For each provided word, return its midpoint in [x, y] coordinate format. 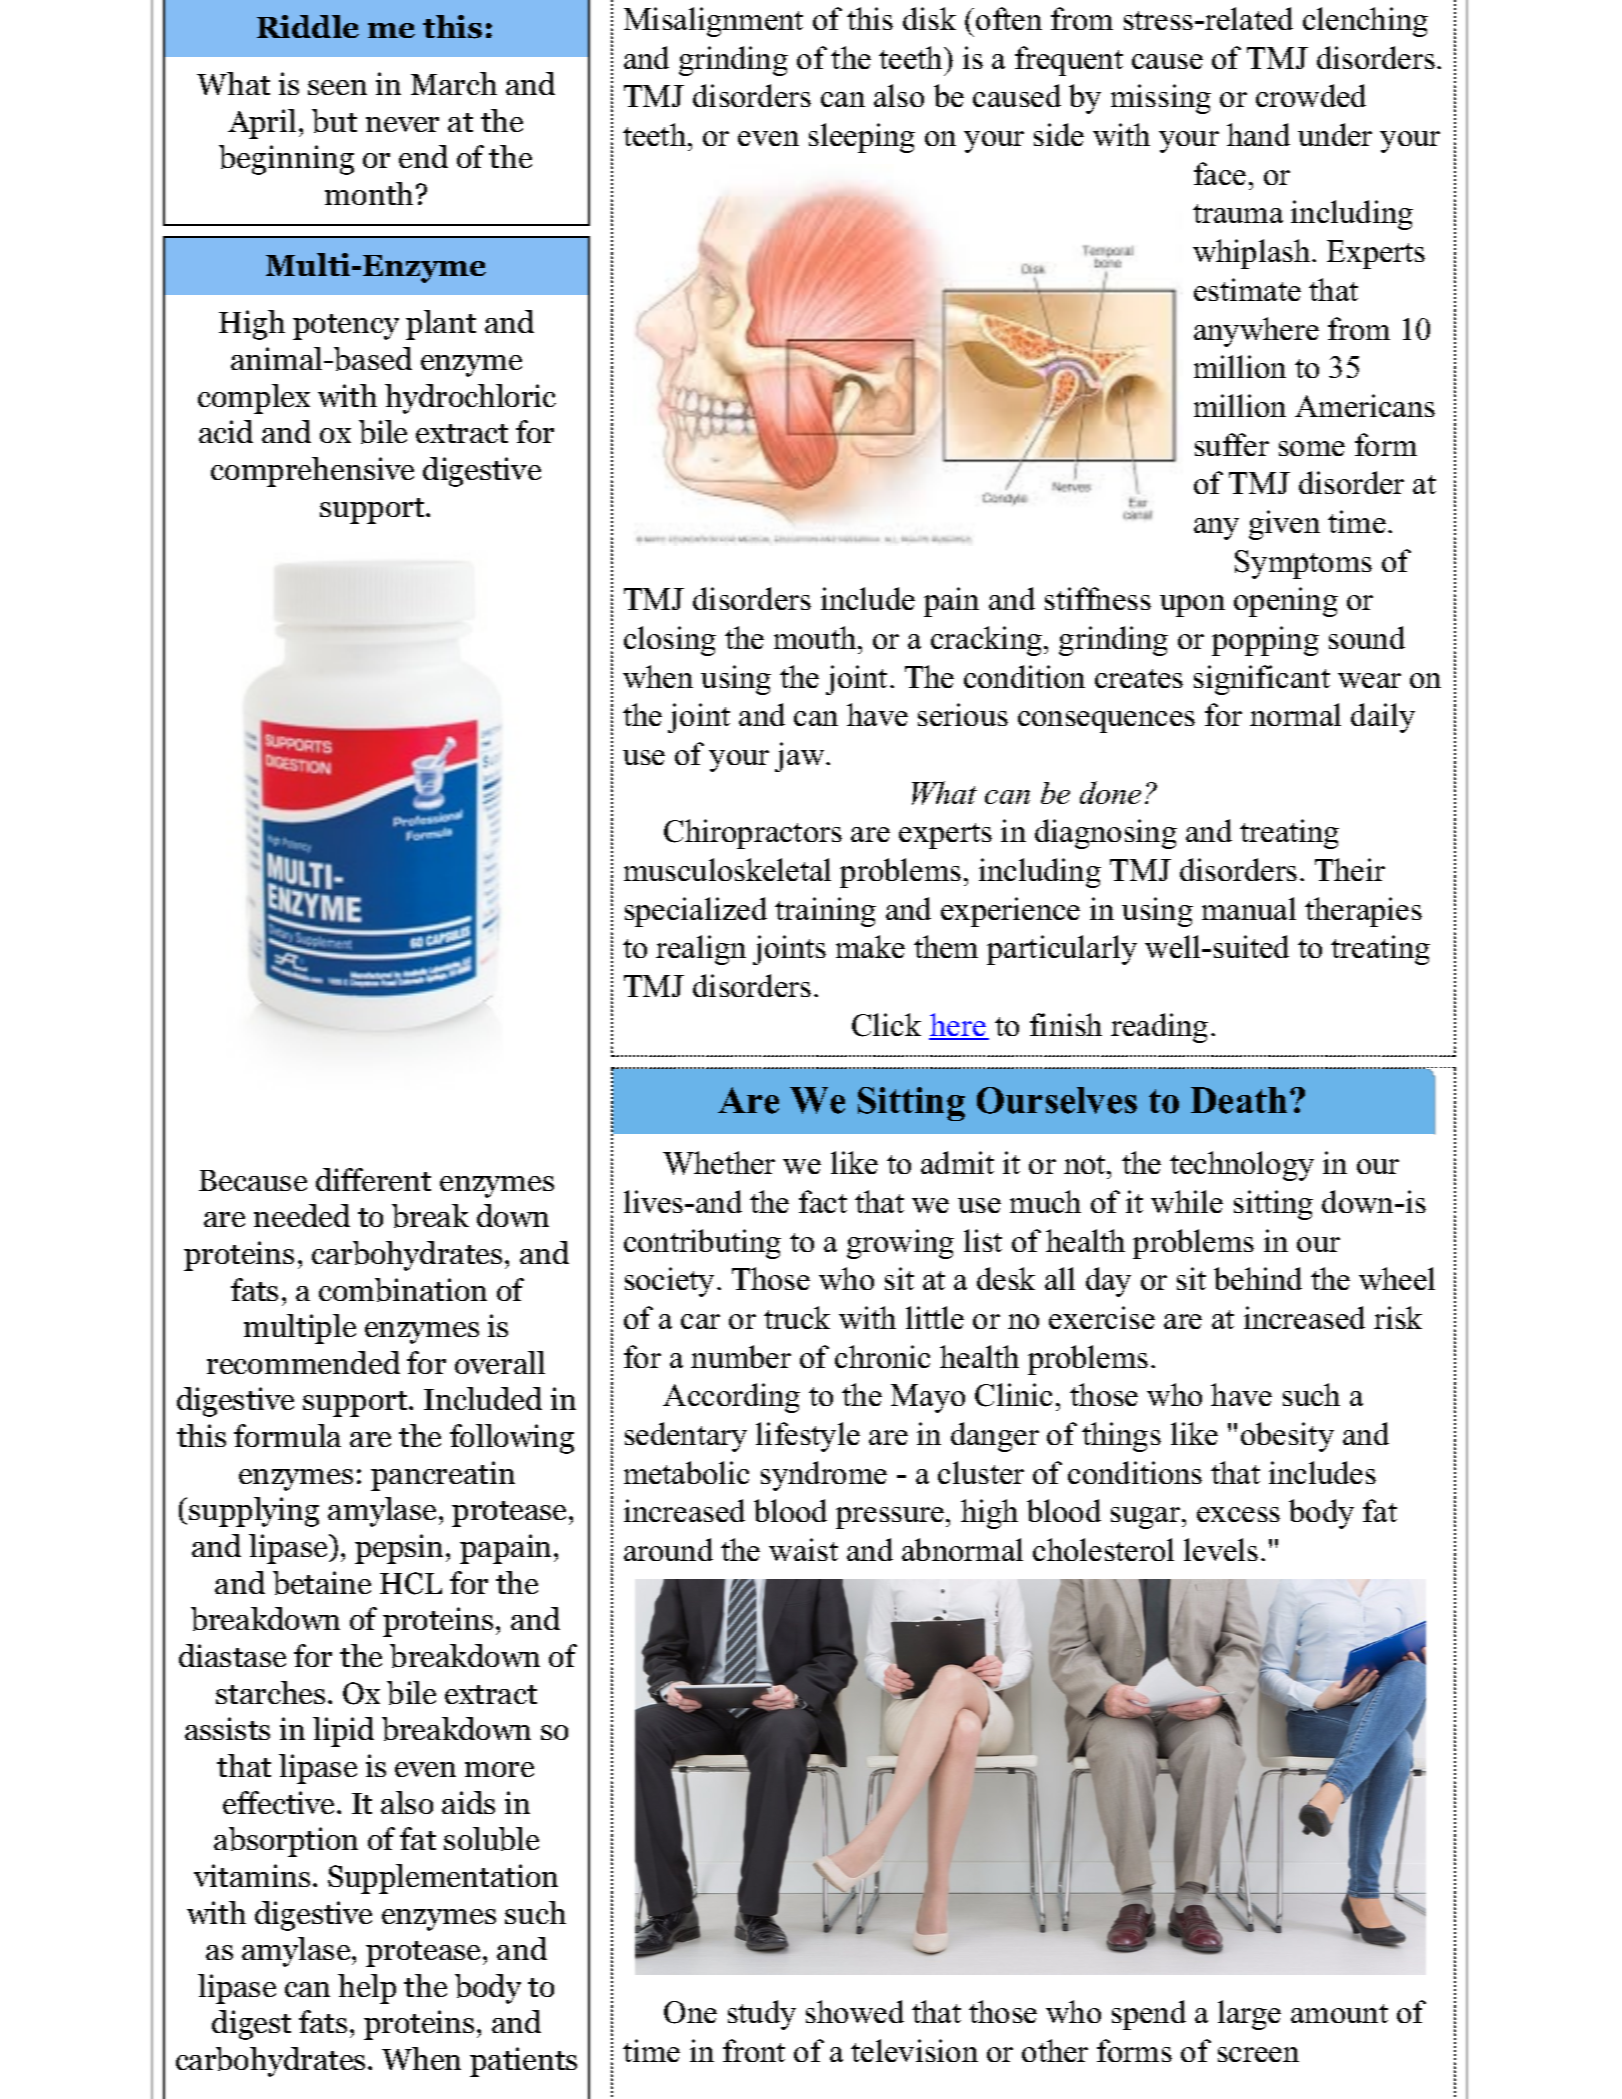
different [373, 1179]
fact [823, 1201]
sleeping [862, 138]
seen [337, 87]
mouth [816, 637]
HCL [411, 1583]
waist [803, 1549]
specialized [696, 912]
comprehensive [312, 472]
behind [1258, 1278]
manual [1249, 908]
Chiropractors [753, 834]
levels [1221, 1549]
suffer [1232, 444]
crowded [1311, 95]
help [367, 1989]
